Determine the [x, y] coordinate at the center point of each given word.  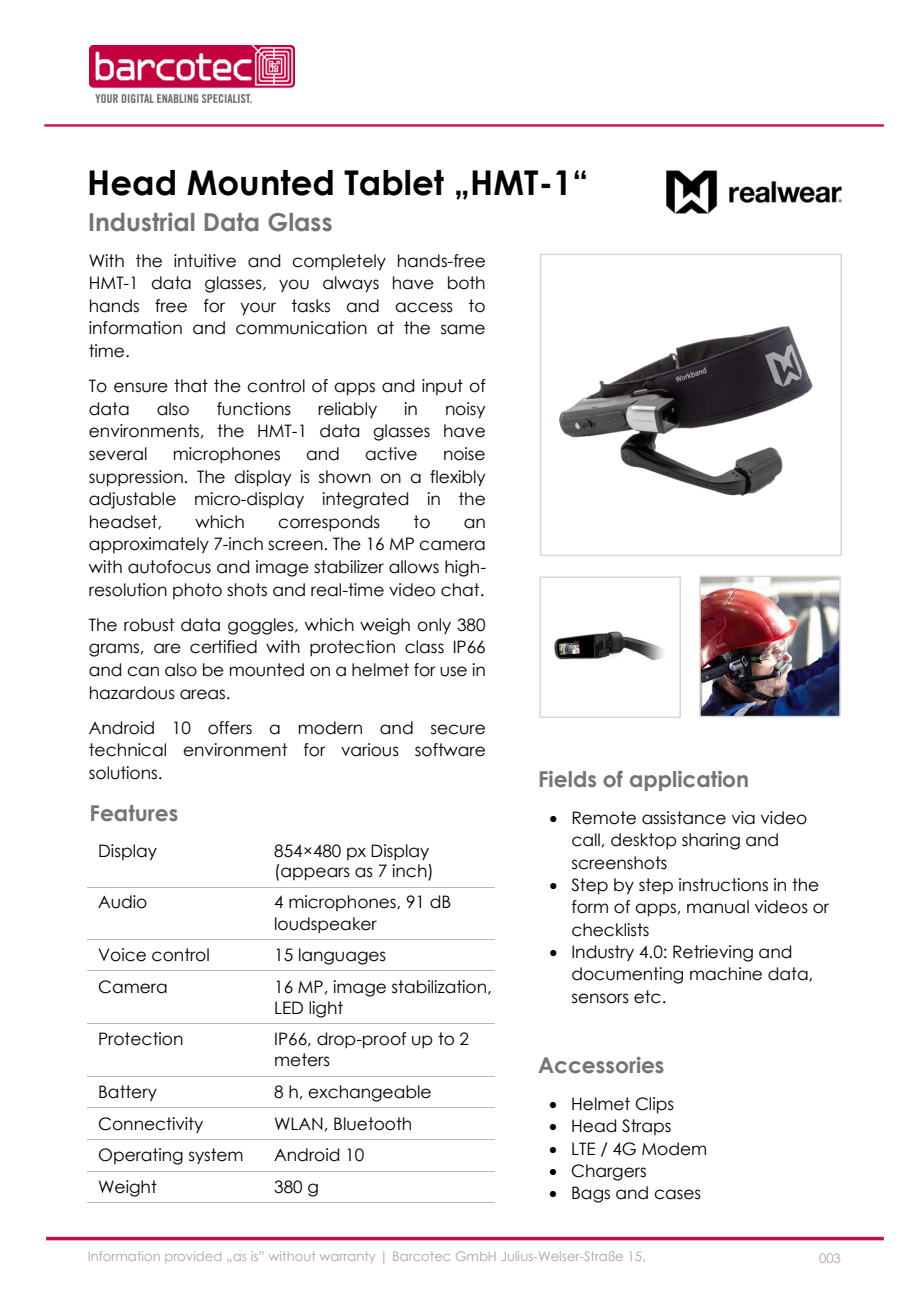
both [466, 283]
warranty [347, 1257]
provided [193, 1257]
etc [647, 997]
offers [230, 728]
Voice [122, 955]
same [463, 329]
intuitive [205, 261]
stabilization [439, 987]
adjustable [132, 500]
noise [464, 454]
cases [677, 1194]
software [450, 750]
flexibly [457, 478]
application [689, 781]
